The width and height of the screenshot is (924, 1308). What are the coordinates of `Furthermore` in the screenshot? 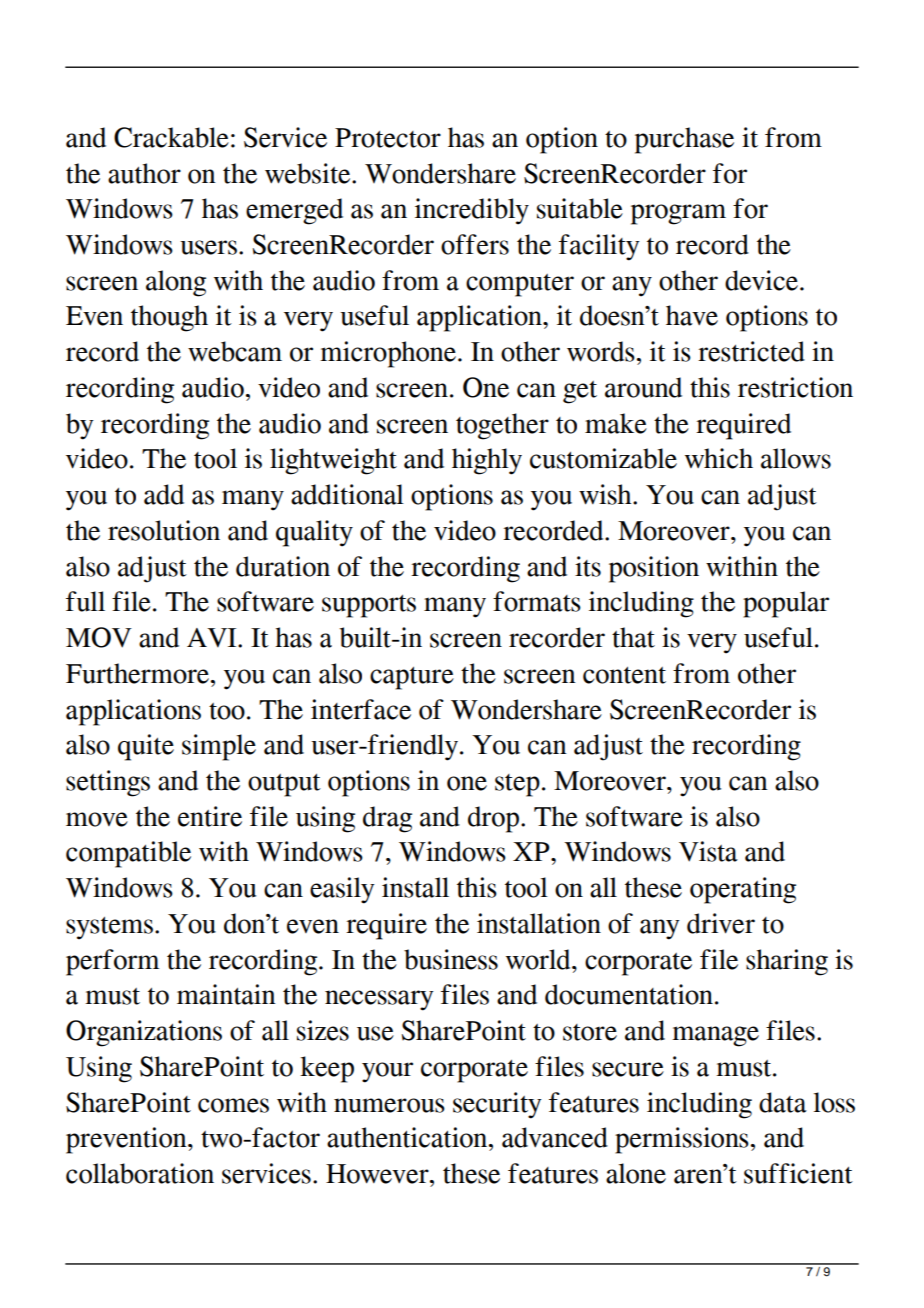 It's located at (139, 673).
